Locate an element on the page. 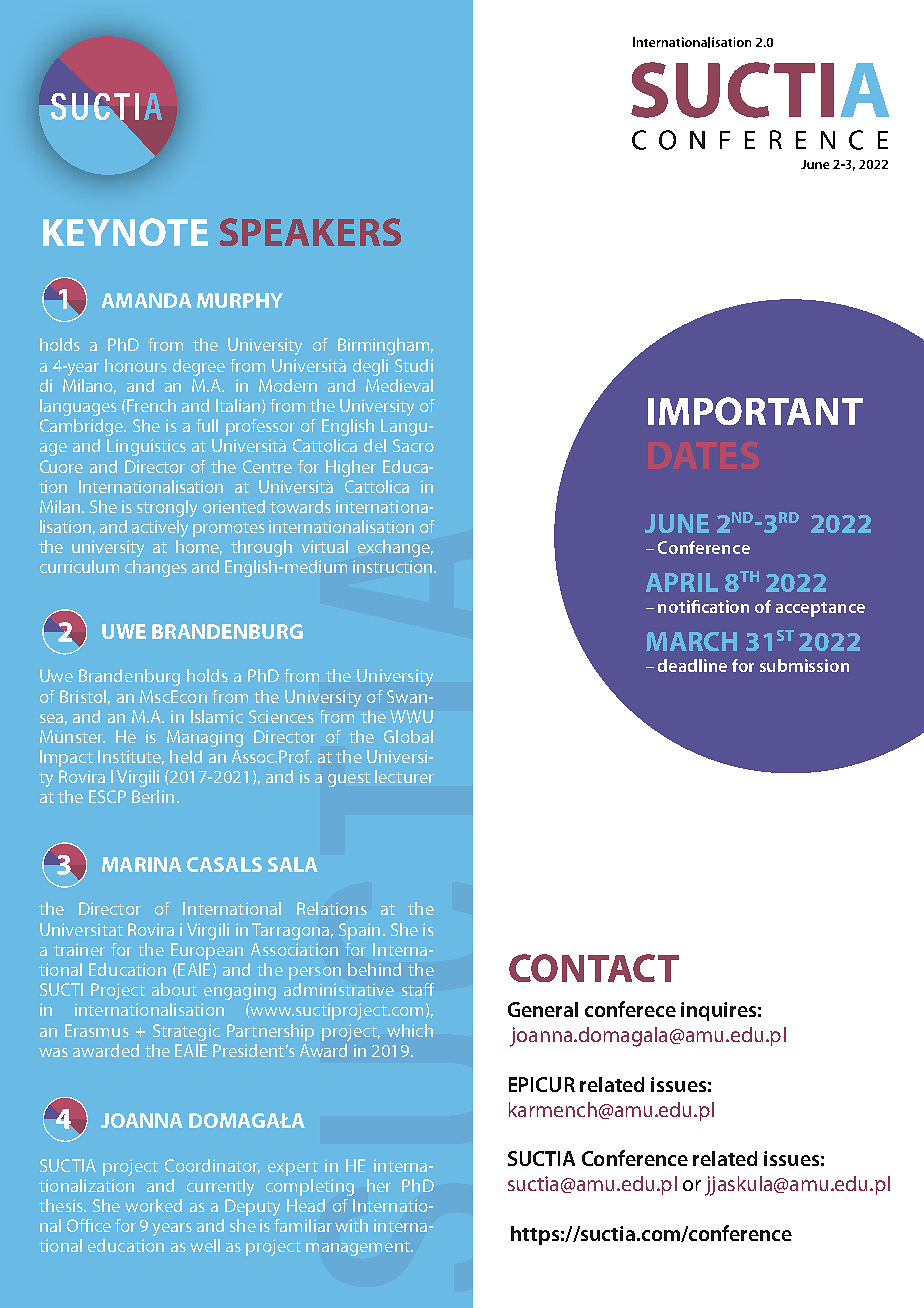 The width and height of the page is (924, 1308). with is located at coordinates (351, 1225).
